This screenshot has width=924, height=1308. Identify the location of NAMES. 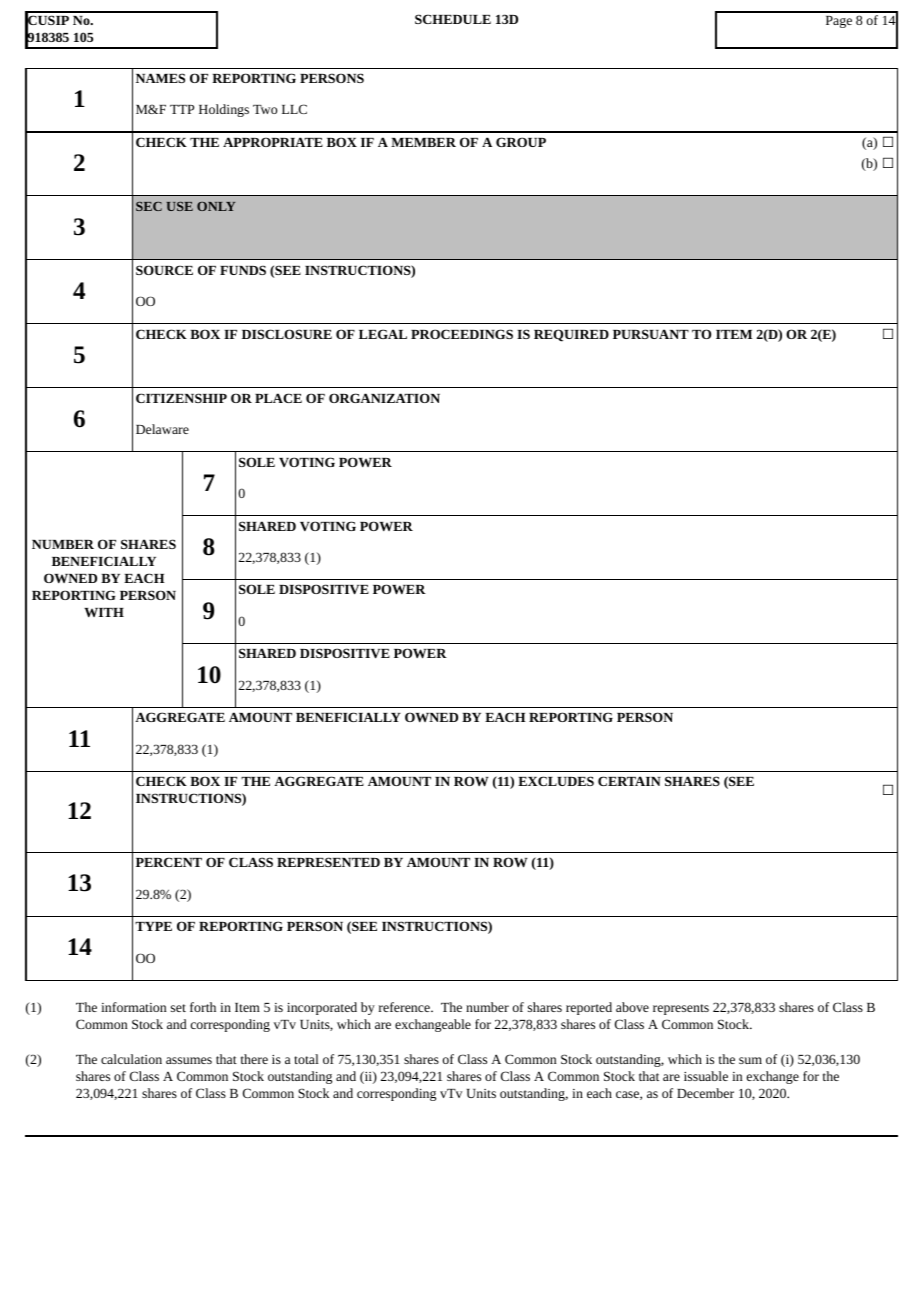
(160, 78).
